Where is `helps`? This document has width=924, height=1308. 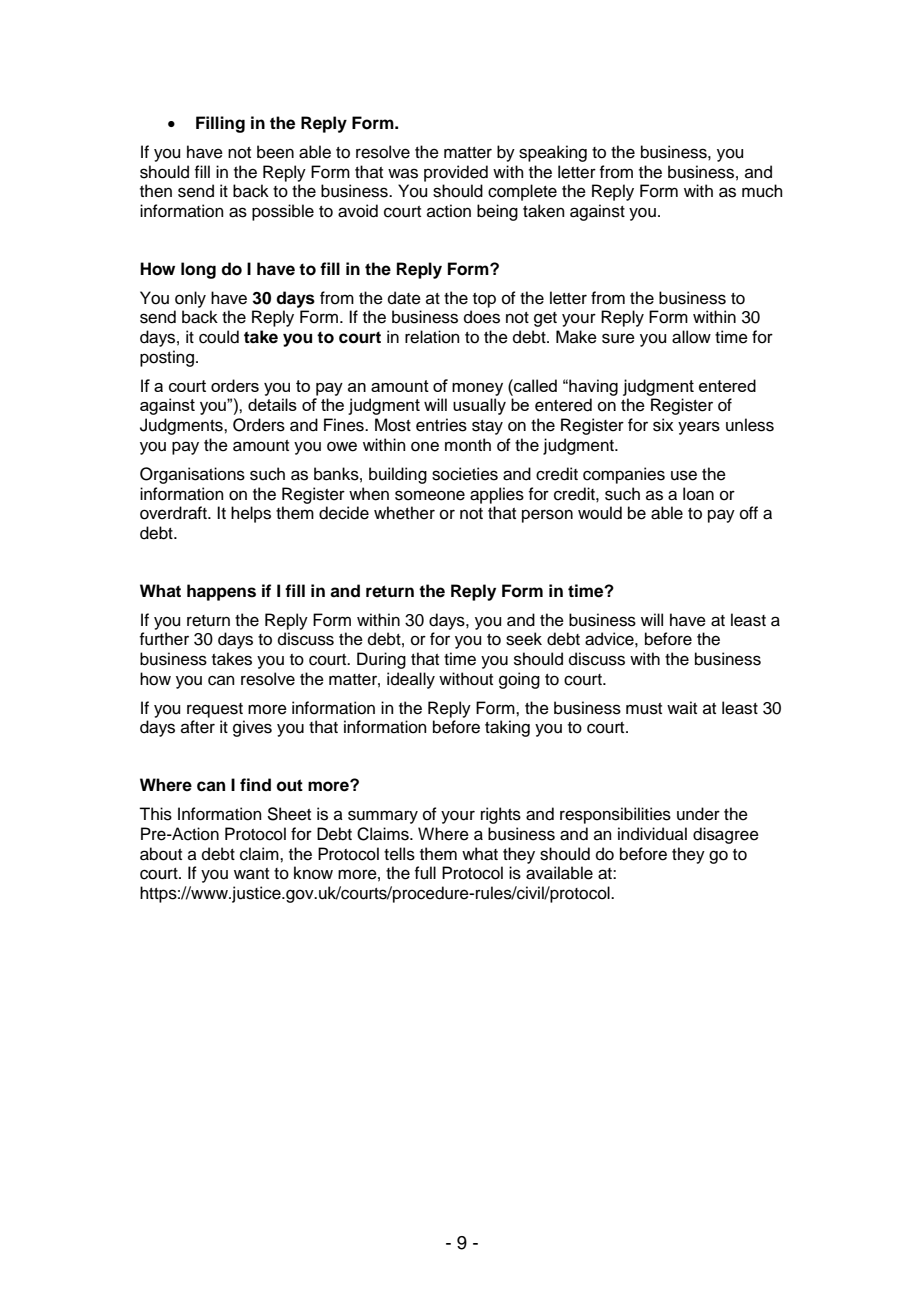
helps is located at coordinates (251, 514).
